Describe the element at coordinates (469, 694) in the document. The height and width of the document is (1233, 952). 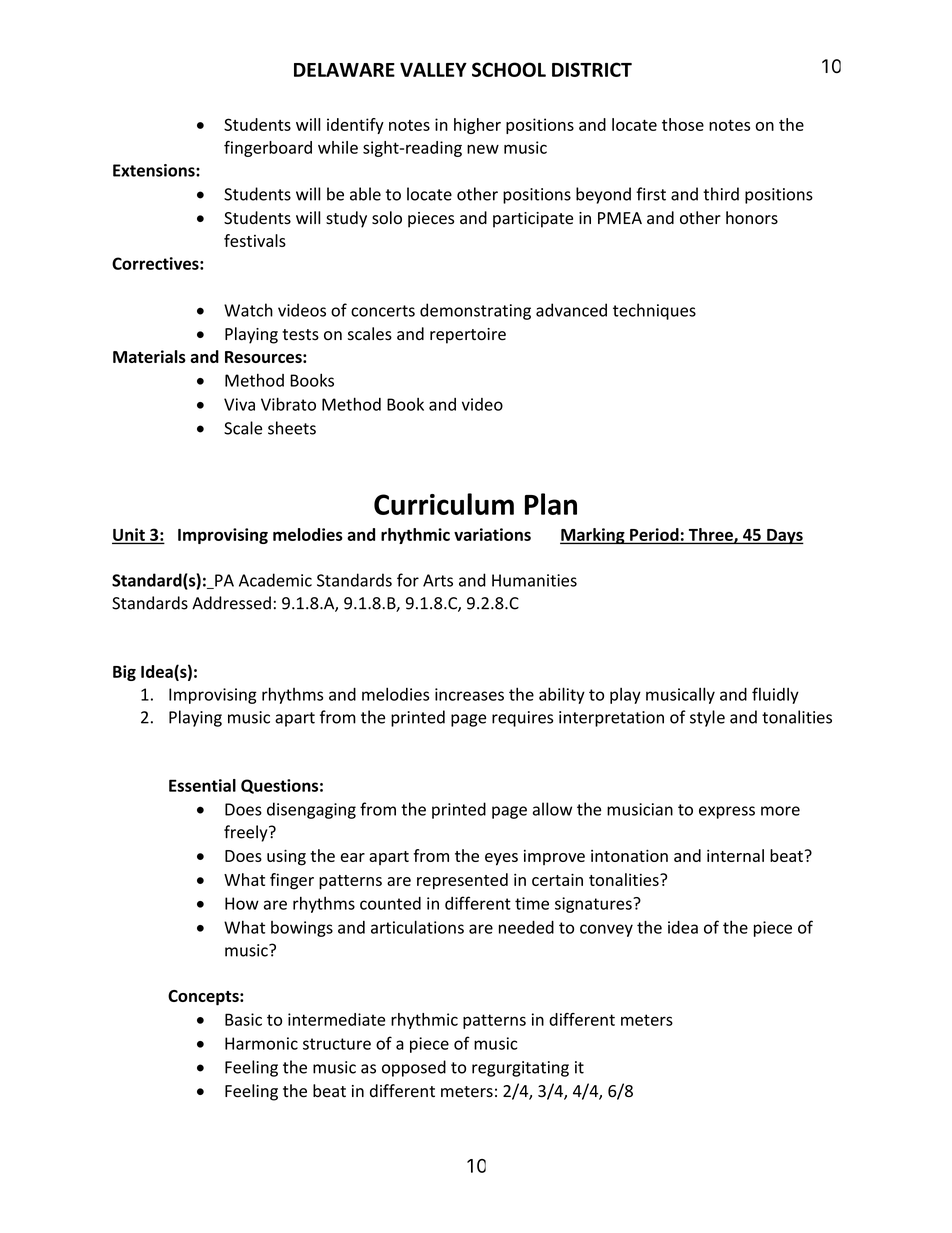
I see `increases` at that location.
